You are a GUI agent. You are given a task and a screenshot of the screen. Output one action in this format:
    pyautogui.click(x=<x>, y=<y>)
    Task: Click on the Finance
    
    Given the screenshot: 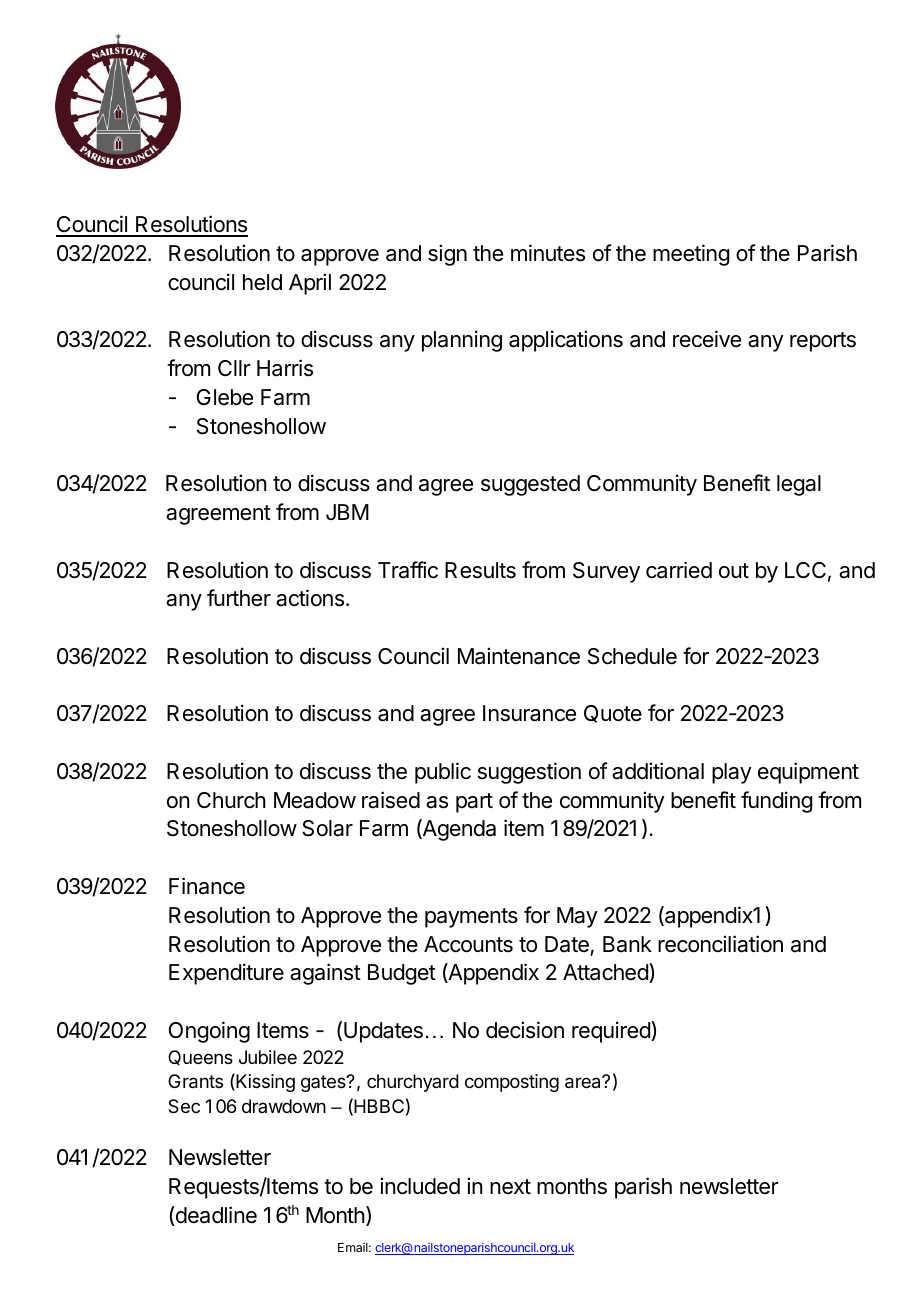 What is the action you would take?
    pyautogui.click(x=207, y=886)
